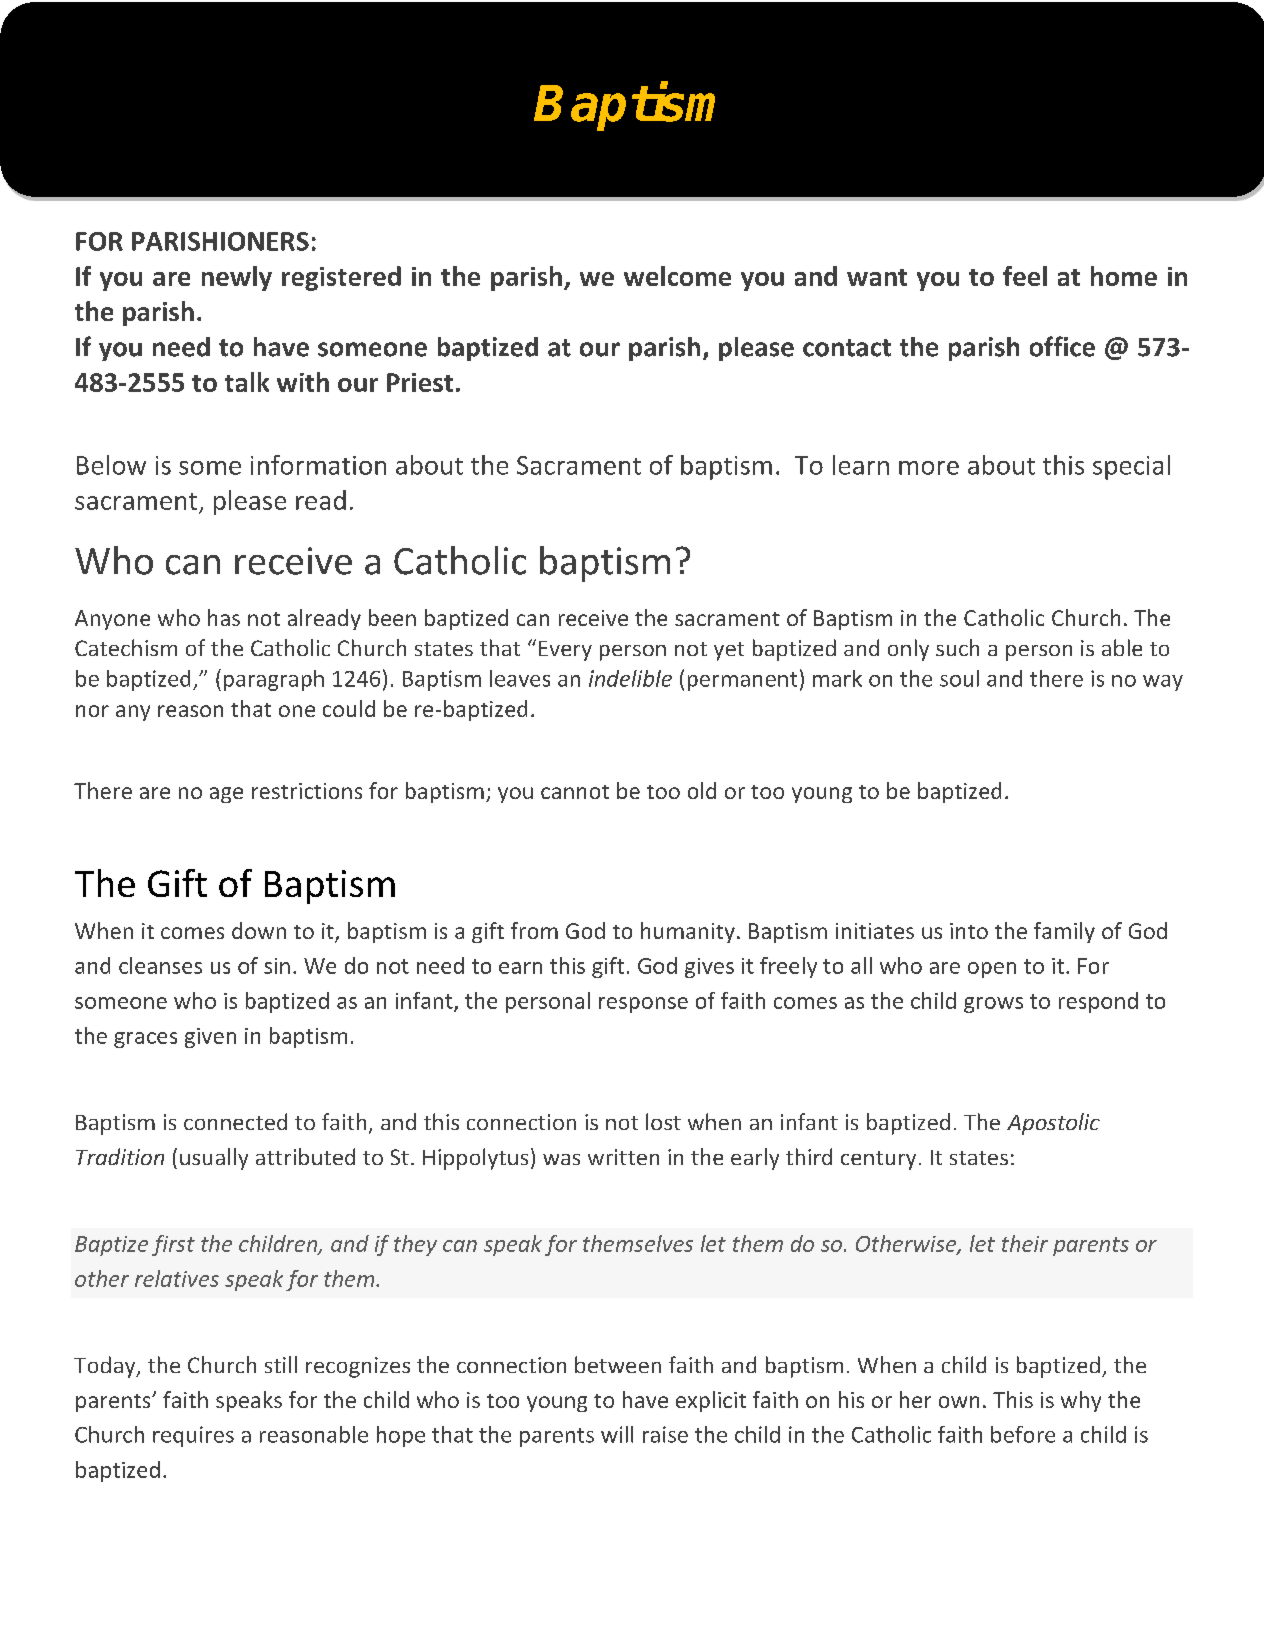  What do you see at coordinates (617, 1434) in the screenshot?
I see `will` at bounding box center [617, 1434].
